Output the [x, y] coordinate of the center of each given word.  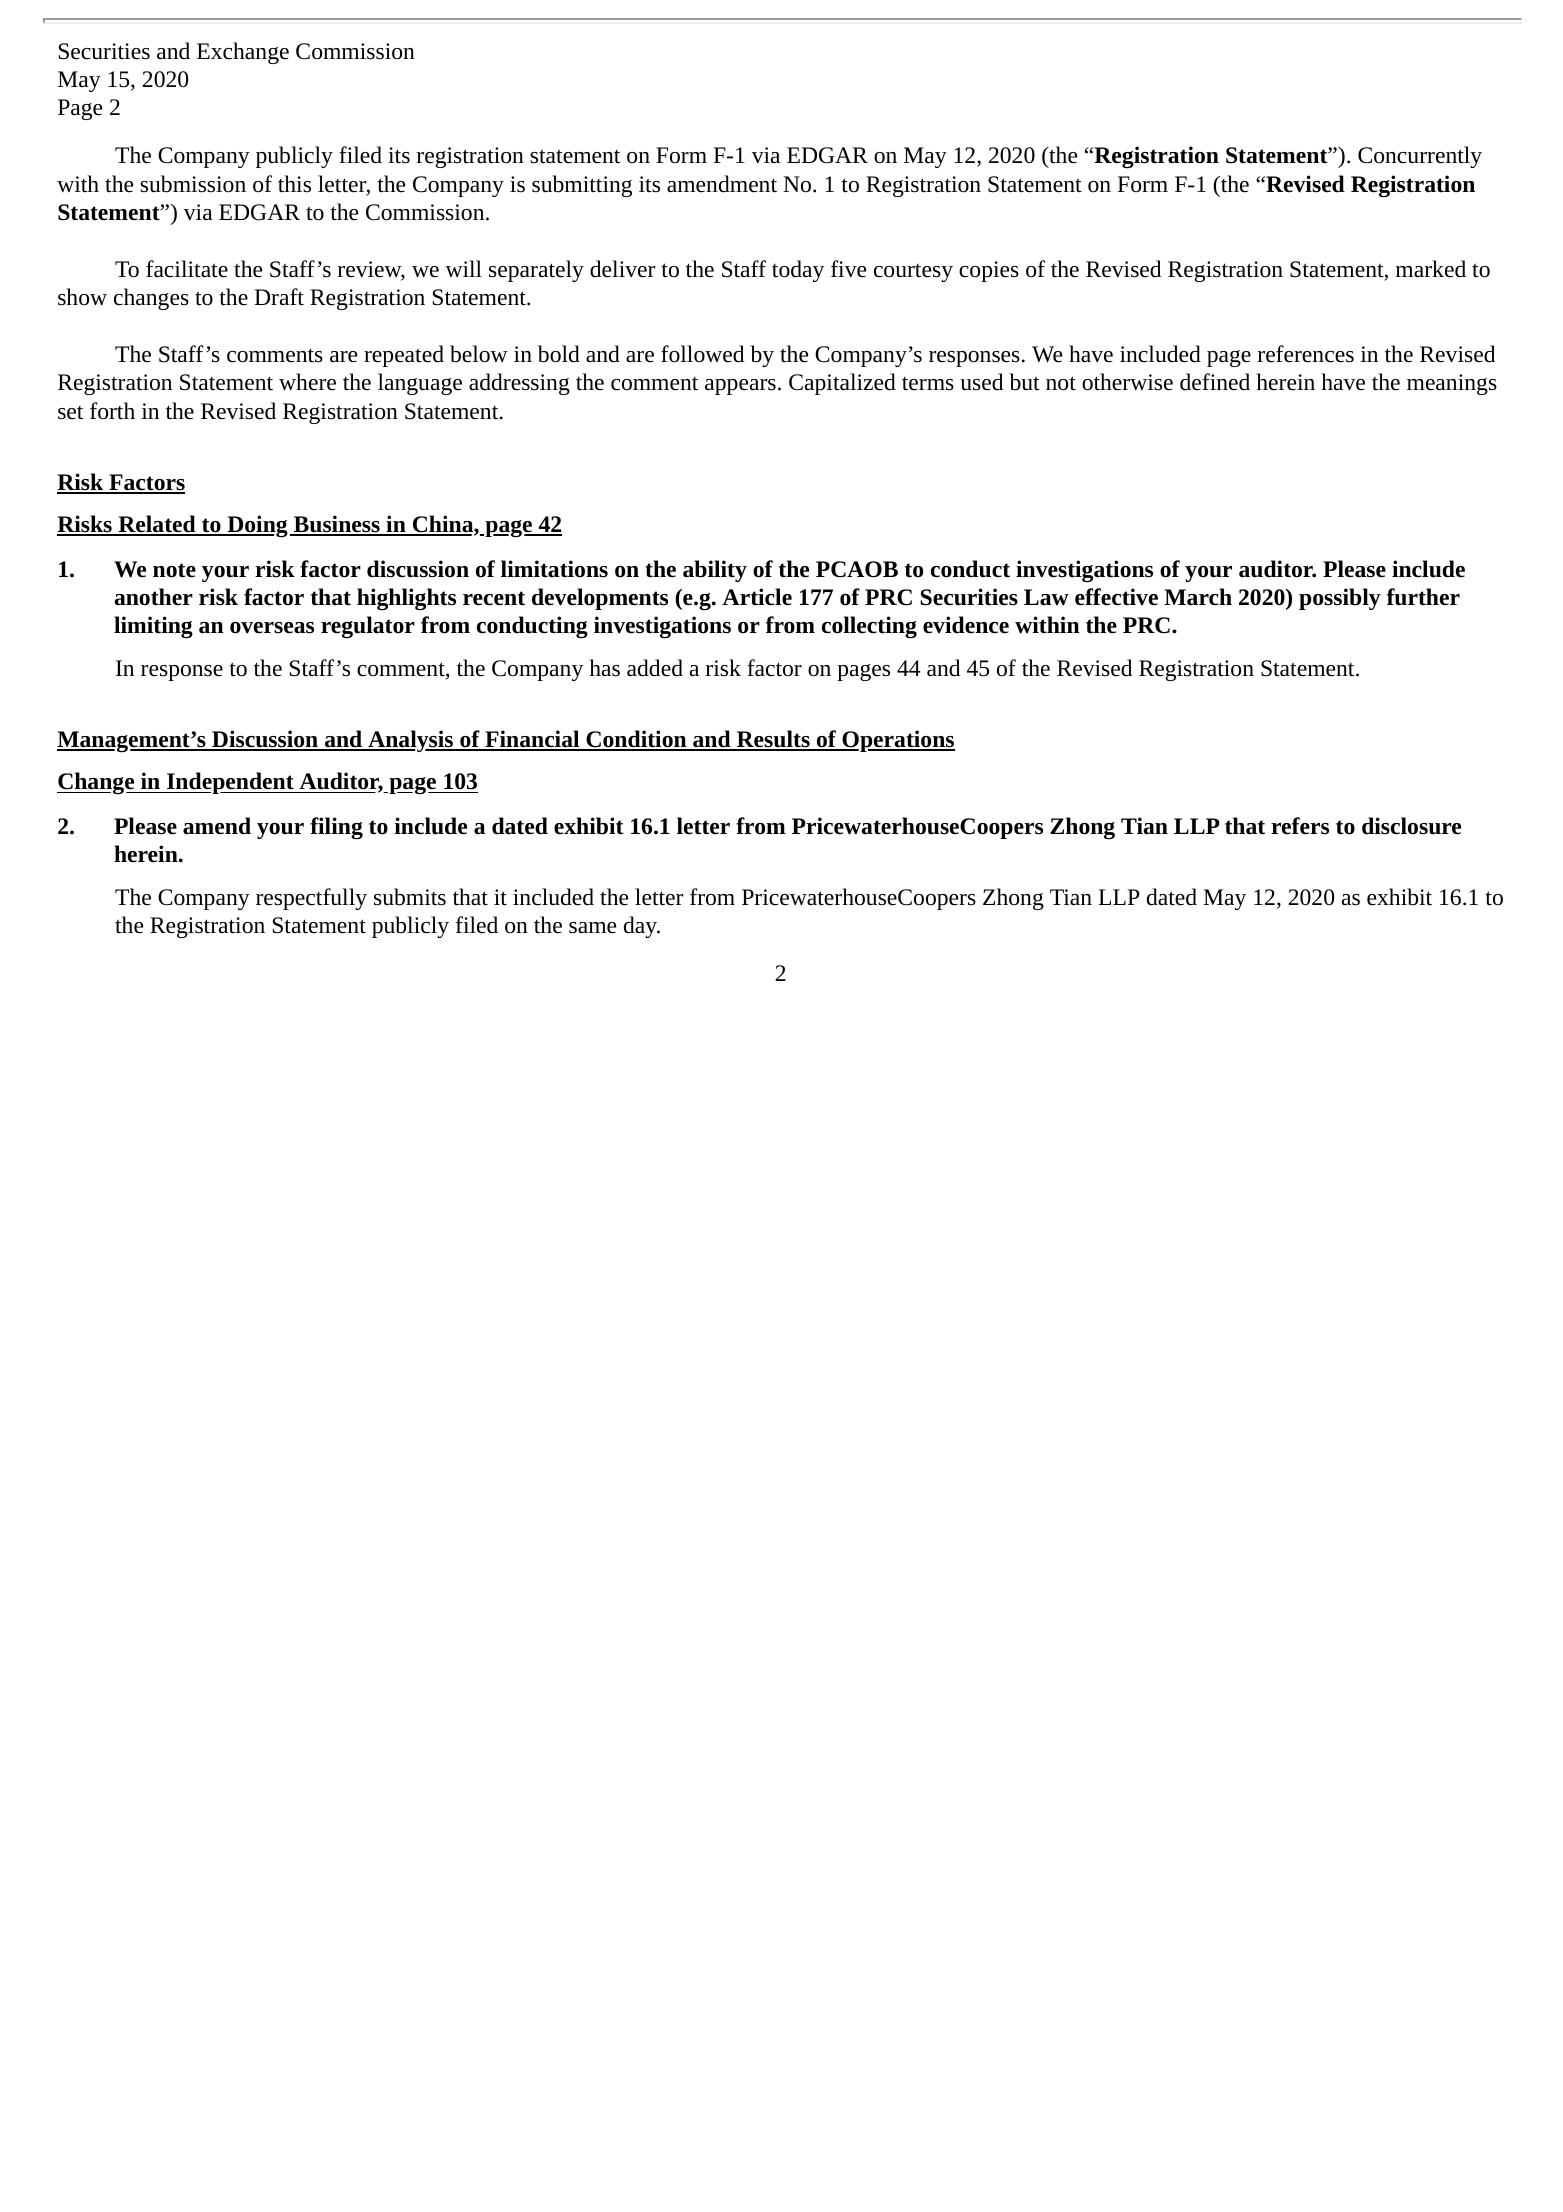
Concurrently [1420, 157]
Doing [256, 526]
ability [715, 571]
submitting [582, 186]
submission [193, 184]
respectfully [311, 899]
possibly [1340, 599]
